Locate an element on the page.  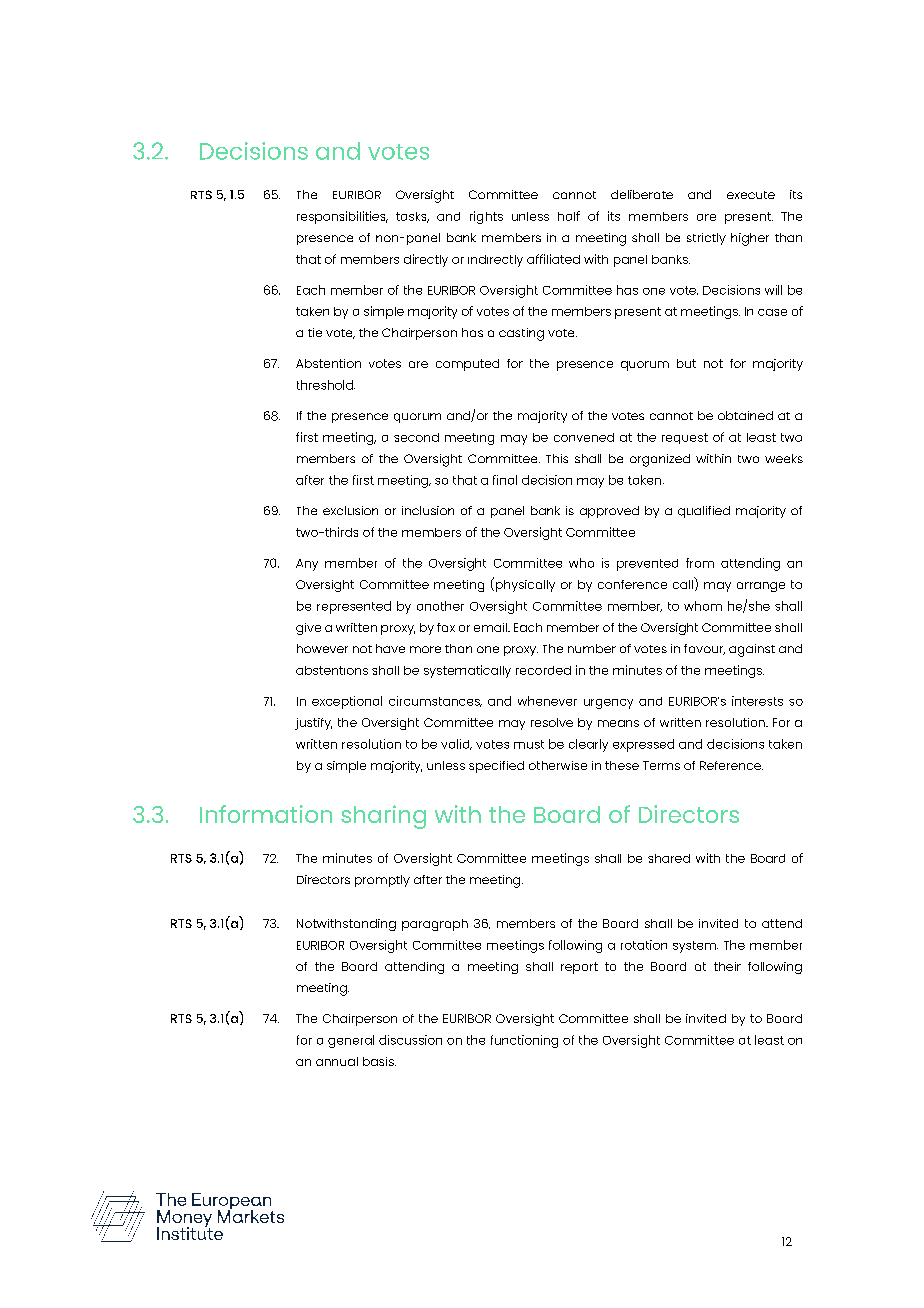
justify is located at coordinates (313, 724).
